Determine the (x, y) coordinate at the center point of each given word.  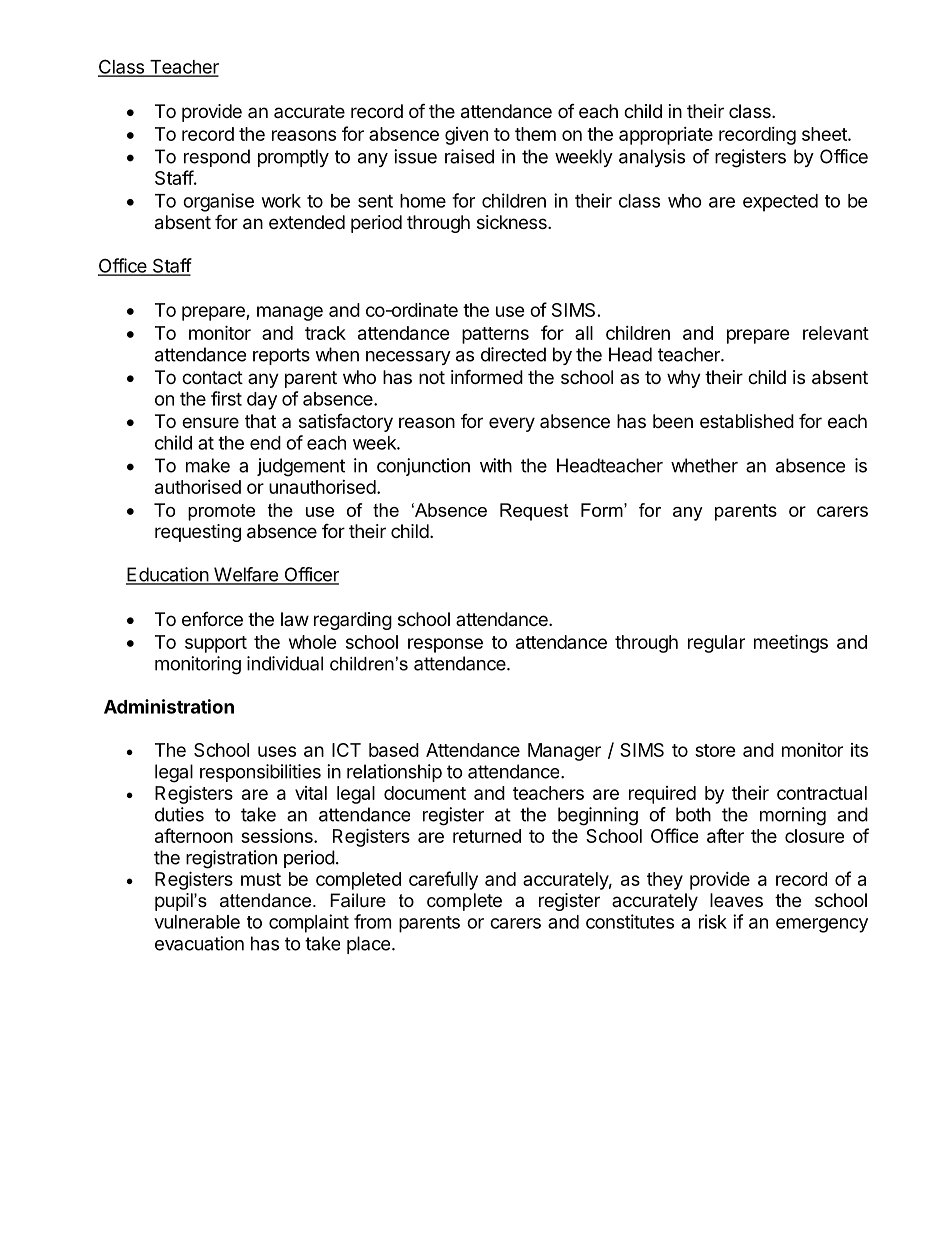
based (394, 750)
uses (277, 751)
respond (217, 158)
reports (281, 356)
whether (704, 465)
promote (221, 512)
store (715, 750)
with (496, 465)
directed (513, 354)
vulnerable (197, 922)
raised (469, 156)
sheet (825, 134)
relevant (836, 333)
